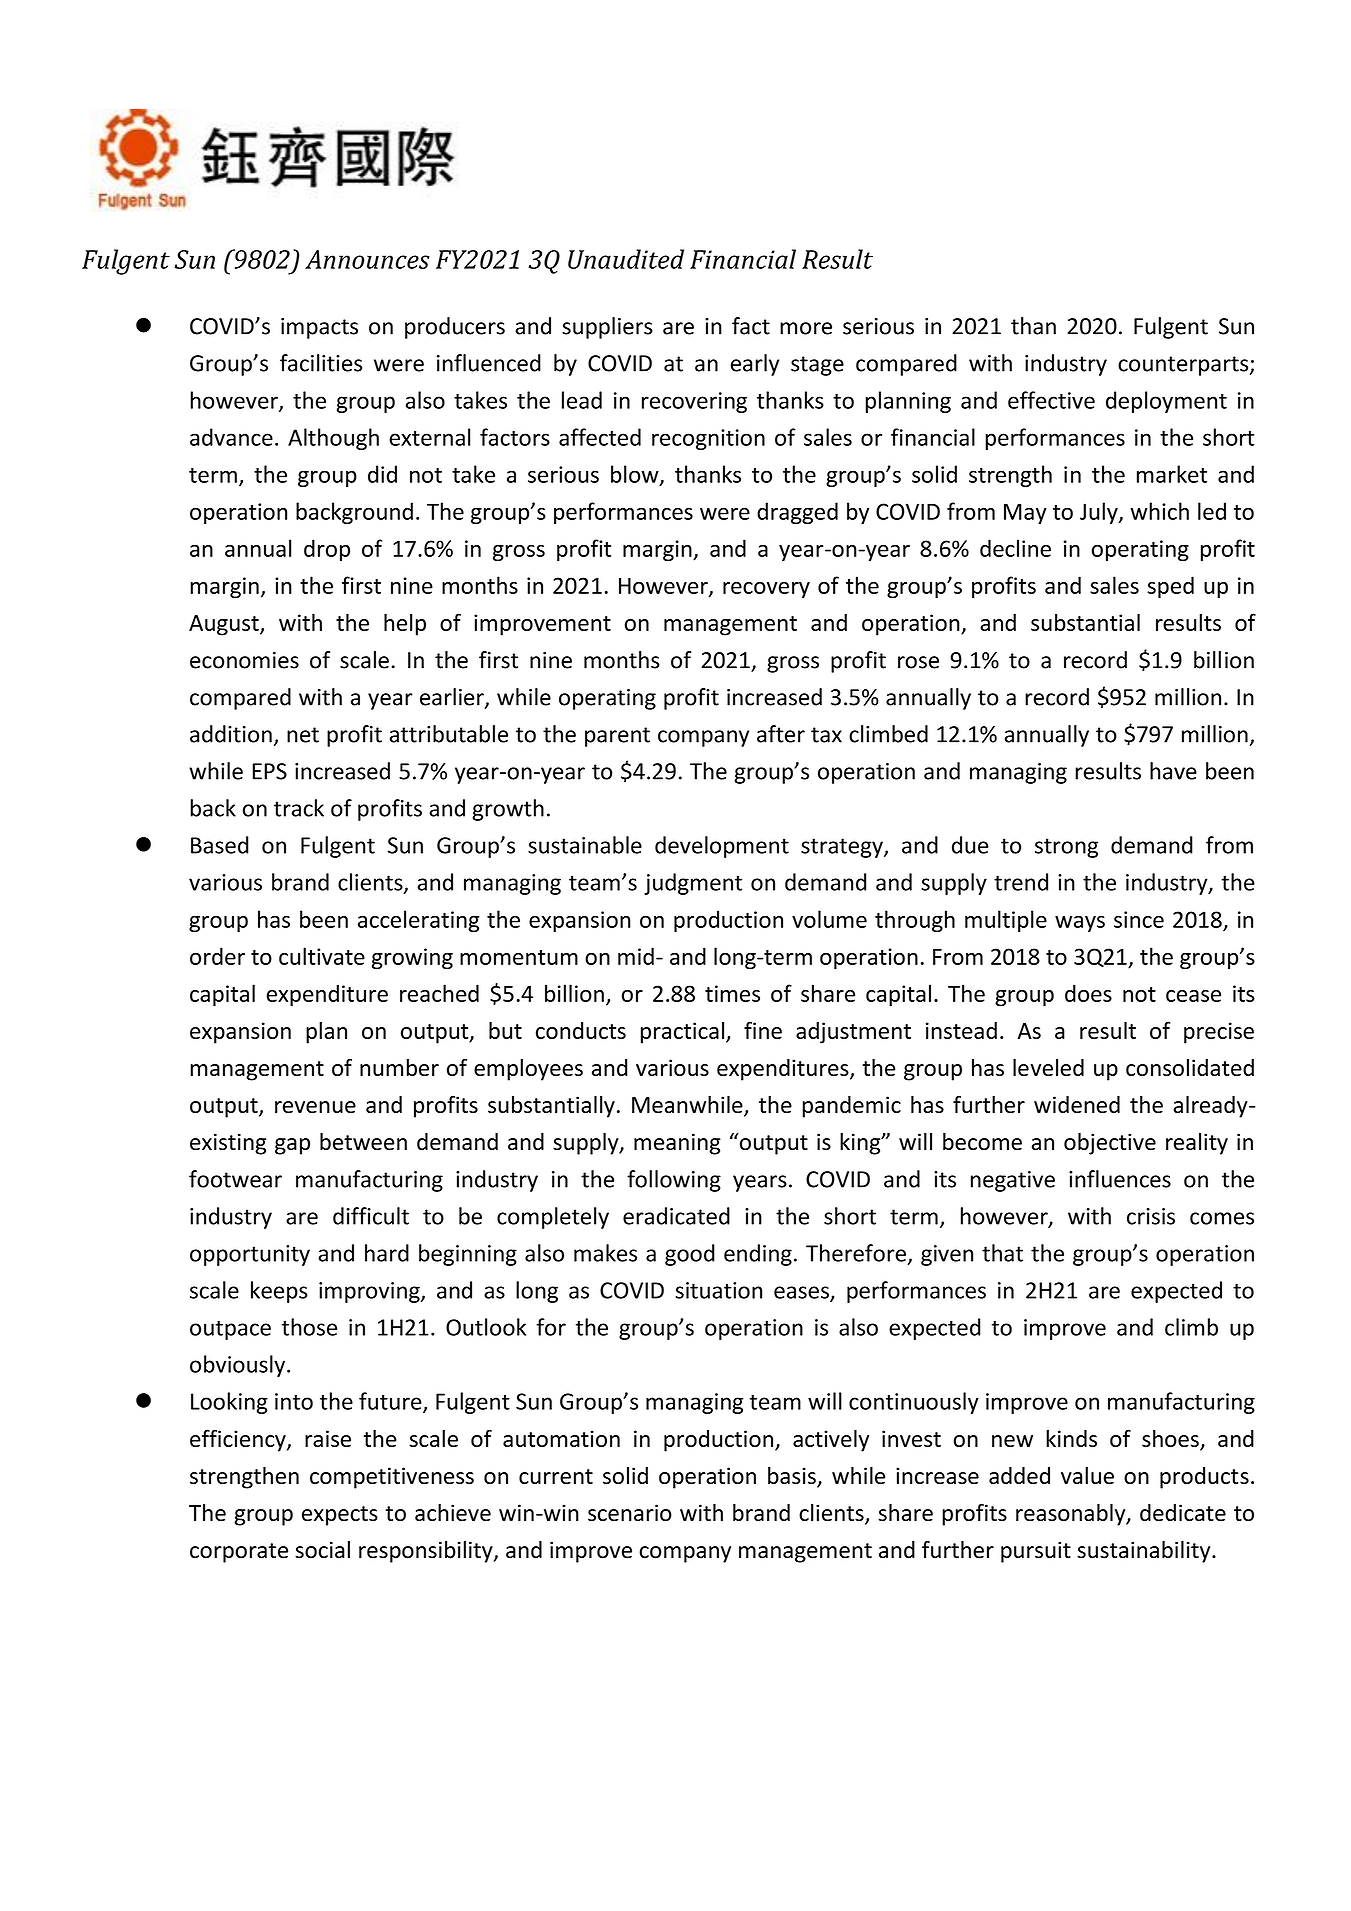 The image size is (1351, 1911). Describe the element at coordinates (1080, 924) in the page. I see `ways` at that location.
